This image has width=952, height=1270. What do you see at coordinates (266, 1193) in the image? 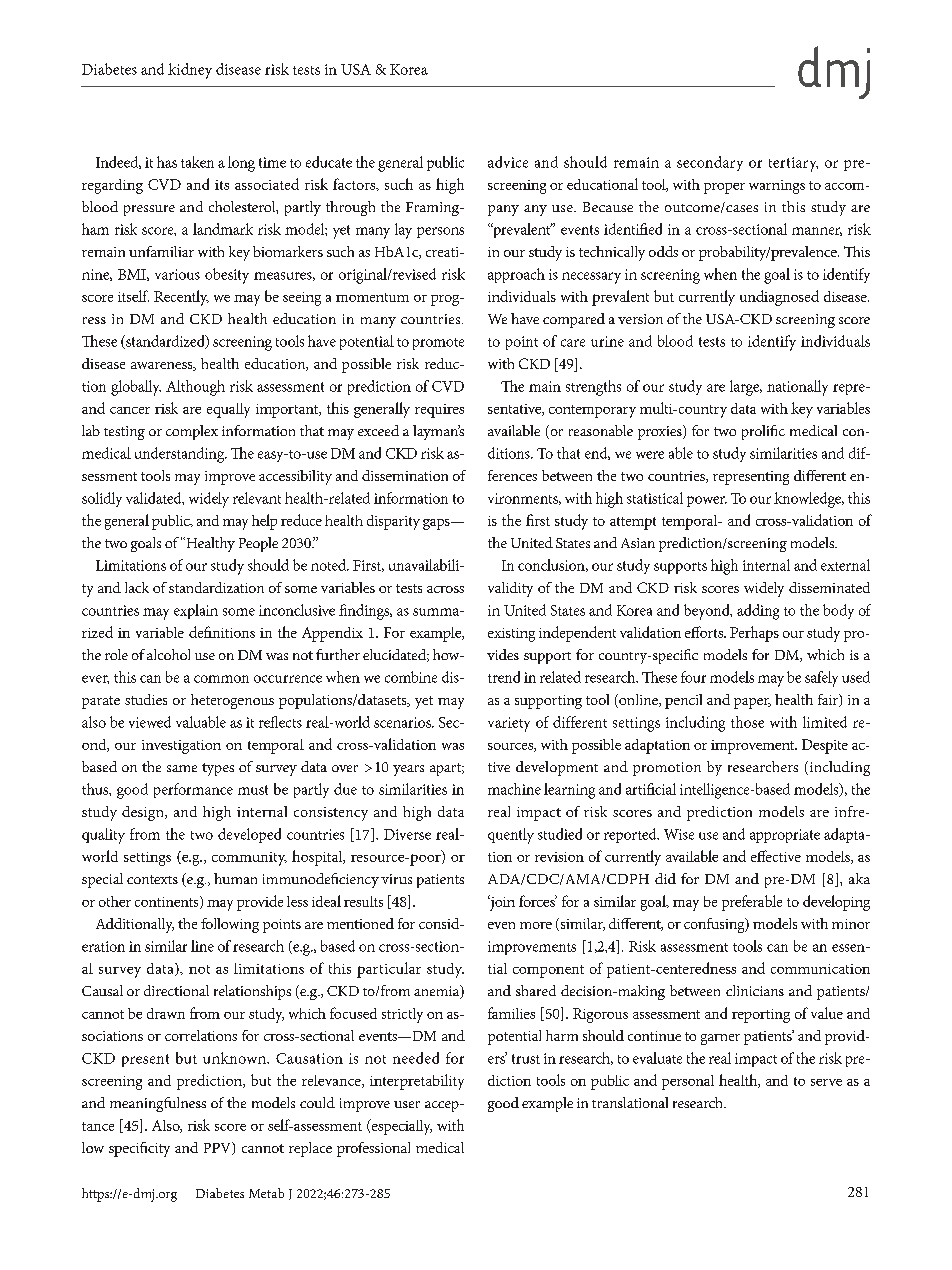
I see `Metab` at bounding box center [266, 1193].
